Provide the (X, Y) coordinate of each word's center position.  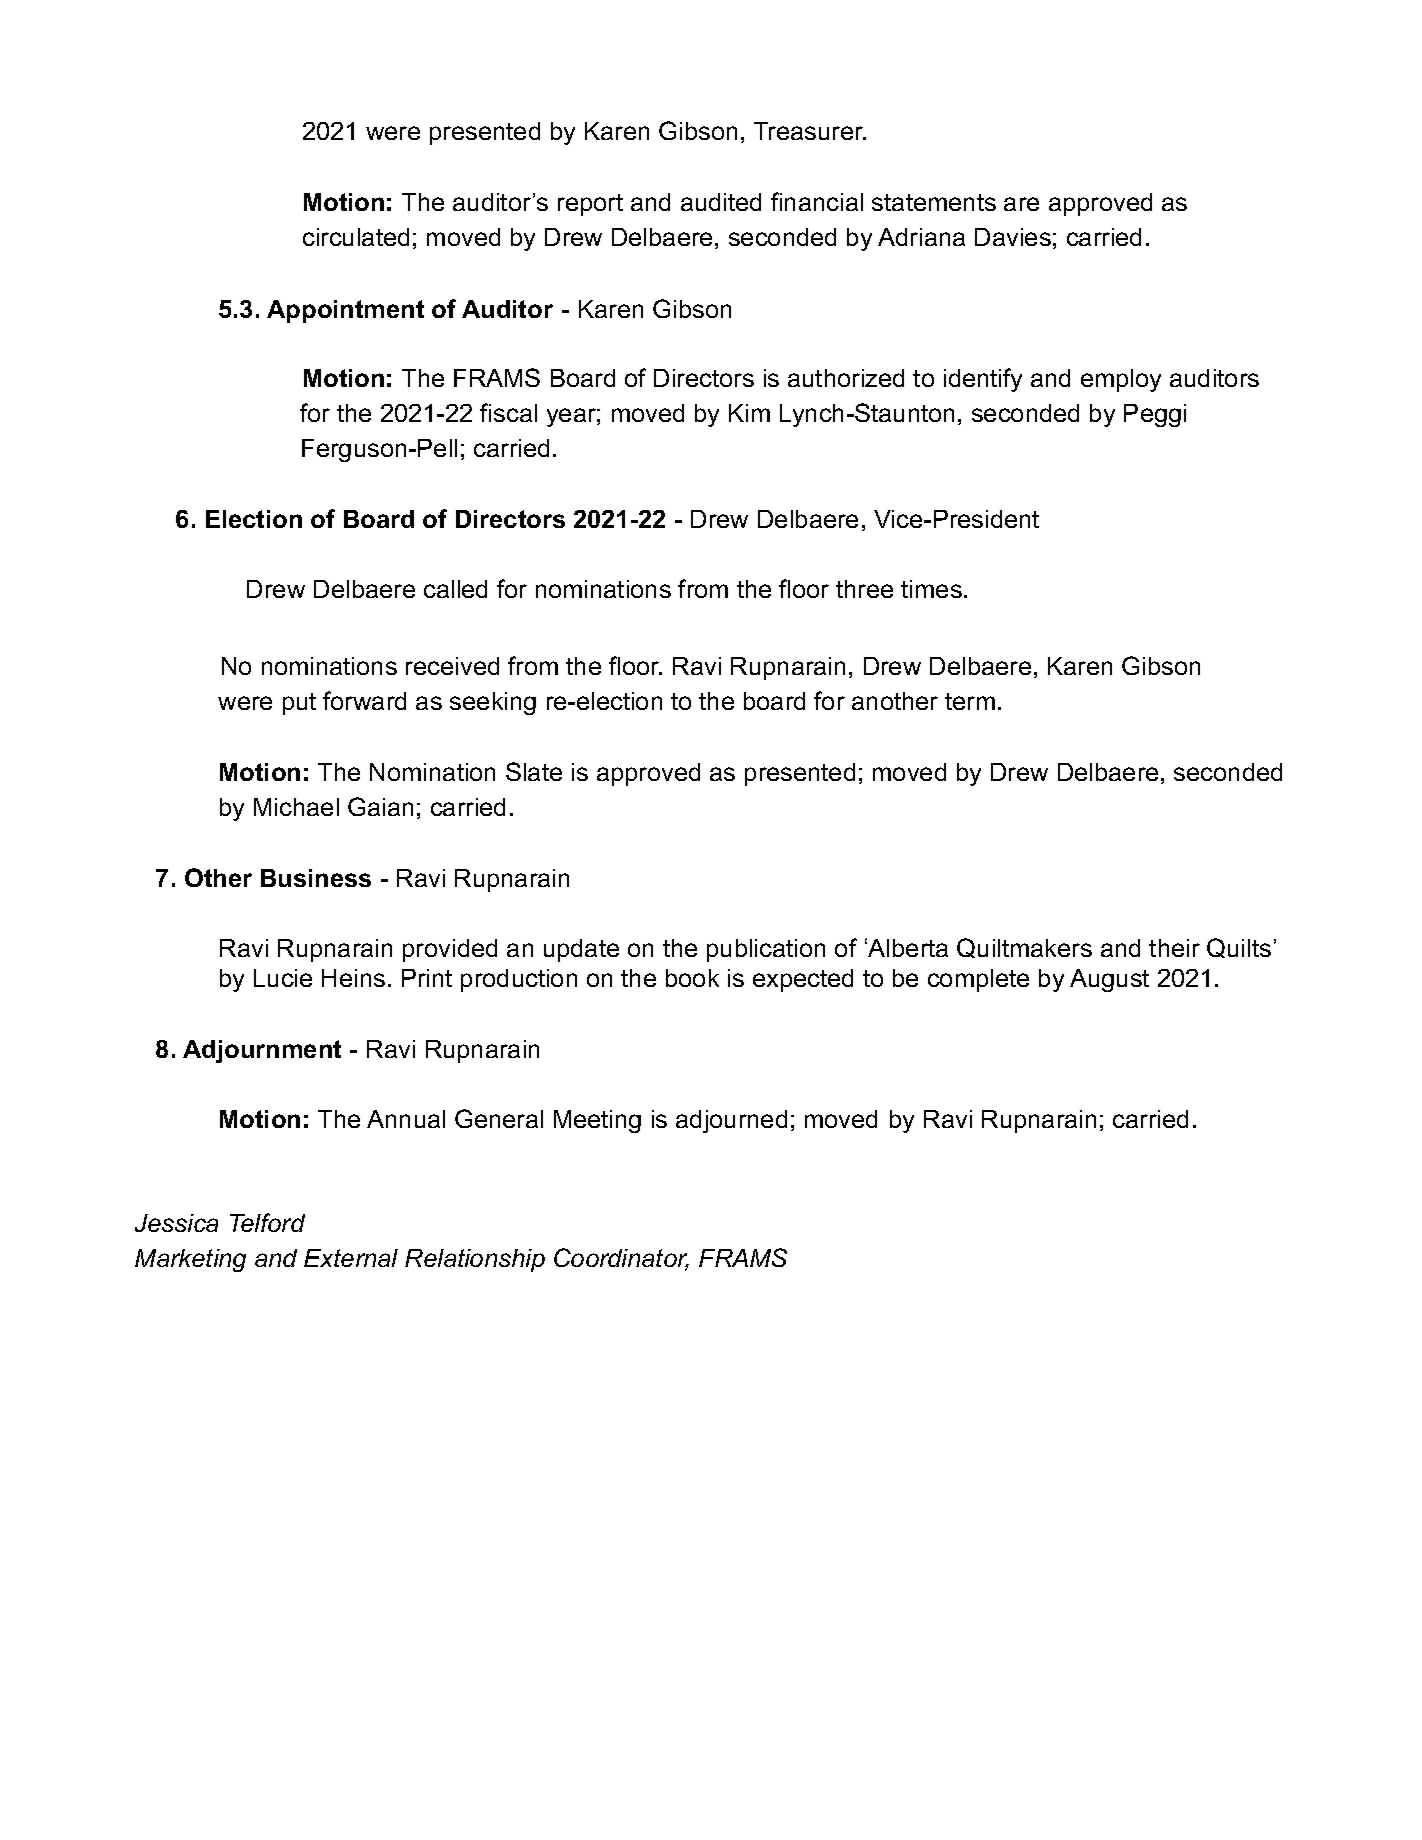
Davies (1013, 237)
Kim (749, 413)
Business (316, 878)
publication (766, 950)
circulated (356, 237)
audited (721, 202)
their (1174, 948)
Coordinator (621, 1259)
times (931, 589)
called (455, 589)
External (351, 1258)
